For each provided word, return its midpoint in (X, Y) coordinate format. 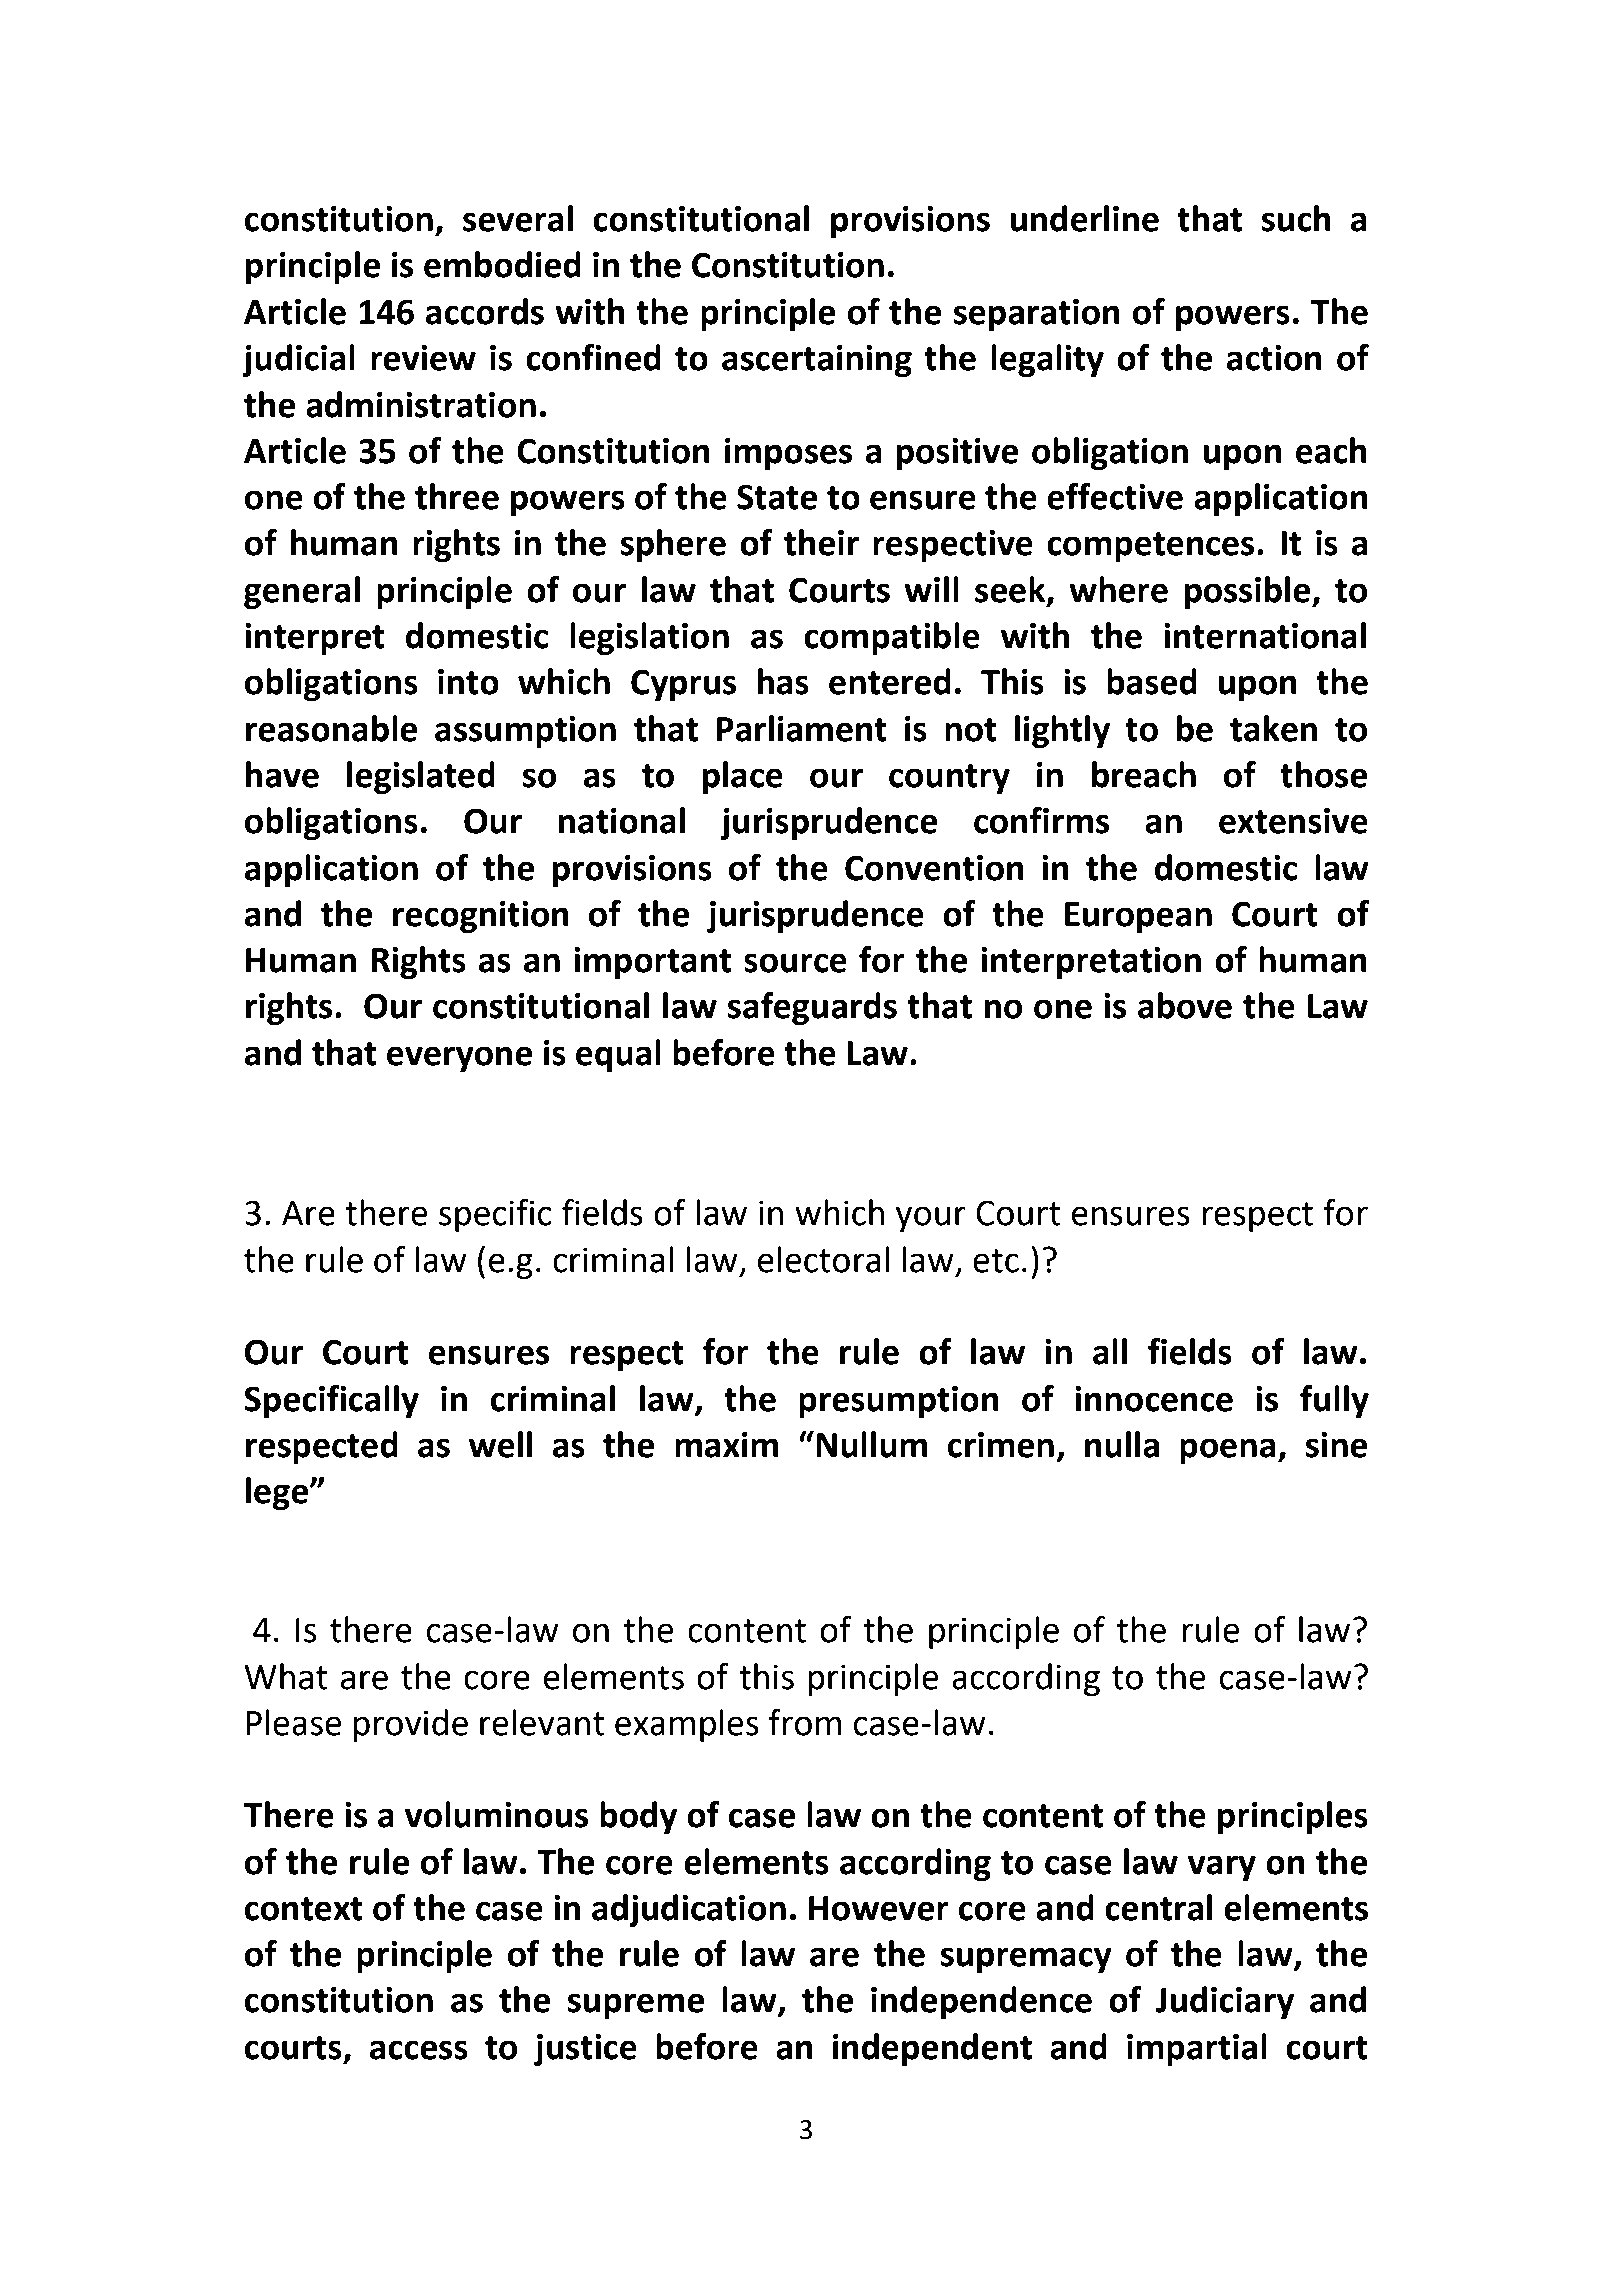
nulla (1122, 1444)
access (419, 2050)
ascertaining (817, 361)
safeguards (812, 1008)
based (1152, 681)
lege (277, 1493)
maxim (726, 1445)
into (468, 682)
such (1296, 218)
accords (485, 311)
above (1185, 1005)
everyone (459, 1059)
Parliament (802, 728)
